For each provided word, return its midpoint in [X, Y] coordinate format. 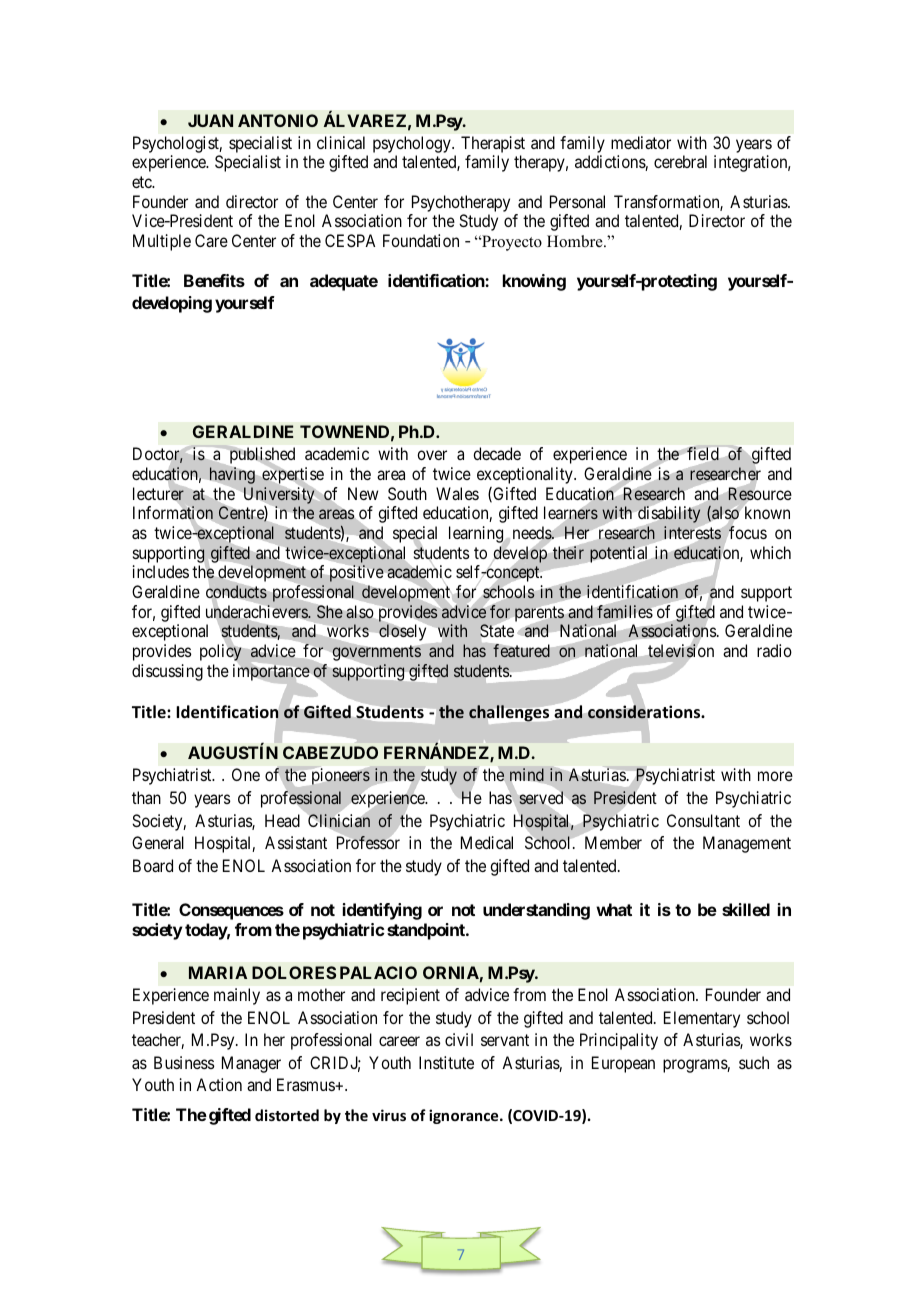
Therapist [493, 146]
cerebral [680, 161]
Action [219, 1084]
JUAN [210, 120]
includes [161, 571]
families [625, 612]
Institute [446, 1062]
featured [521, 651]
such [754, 1062]
